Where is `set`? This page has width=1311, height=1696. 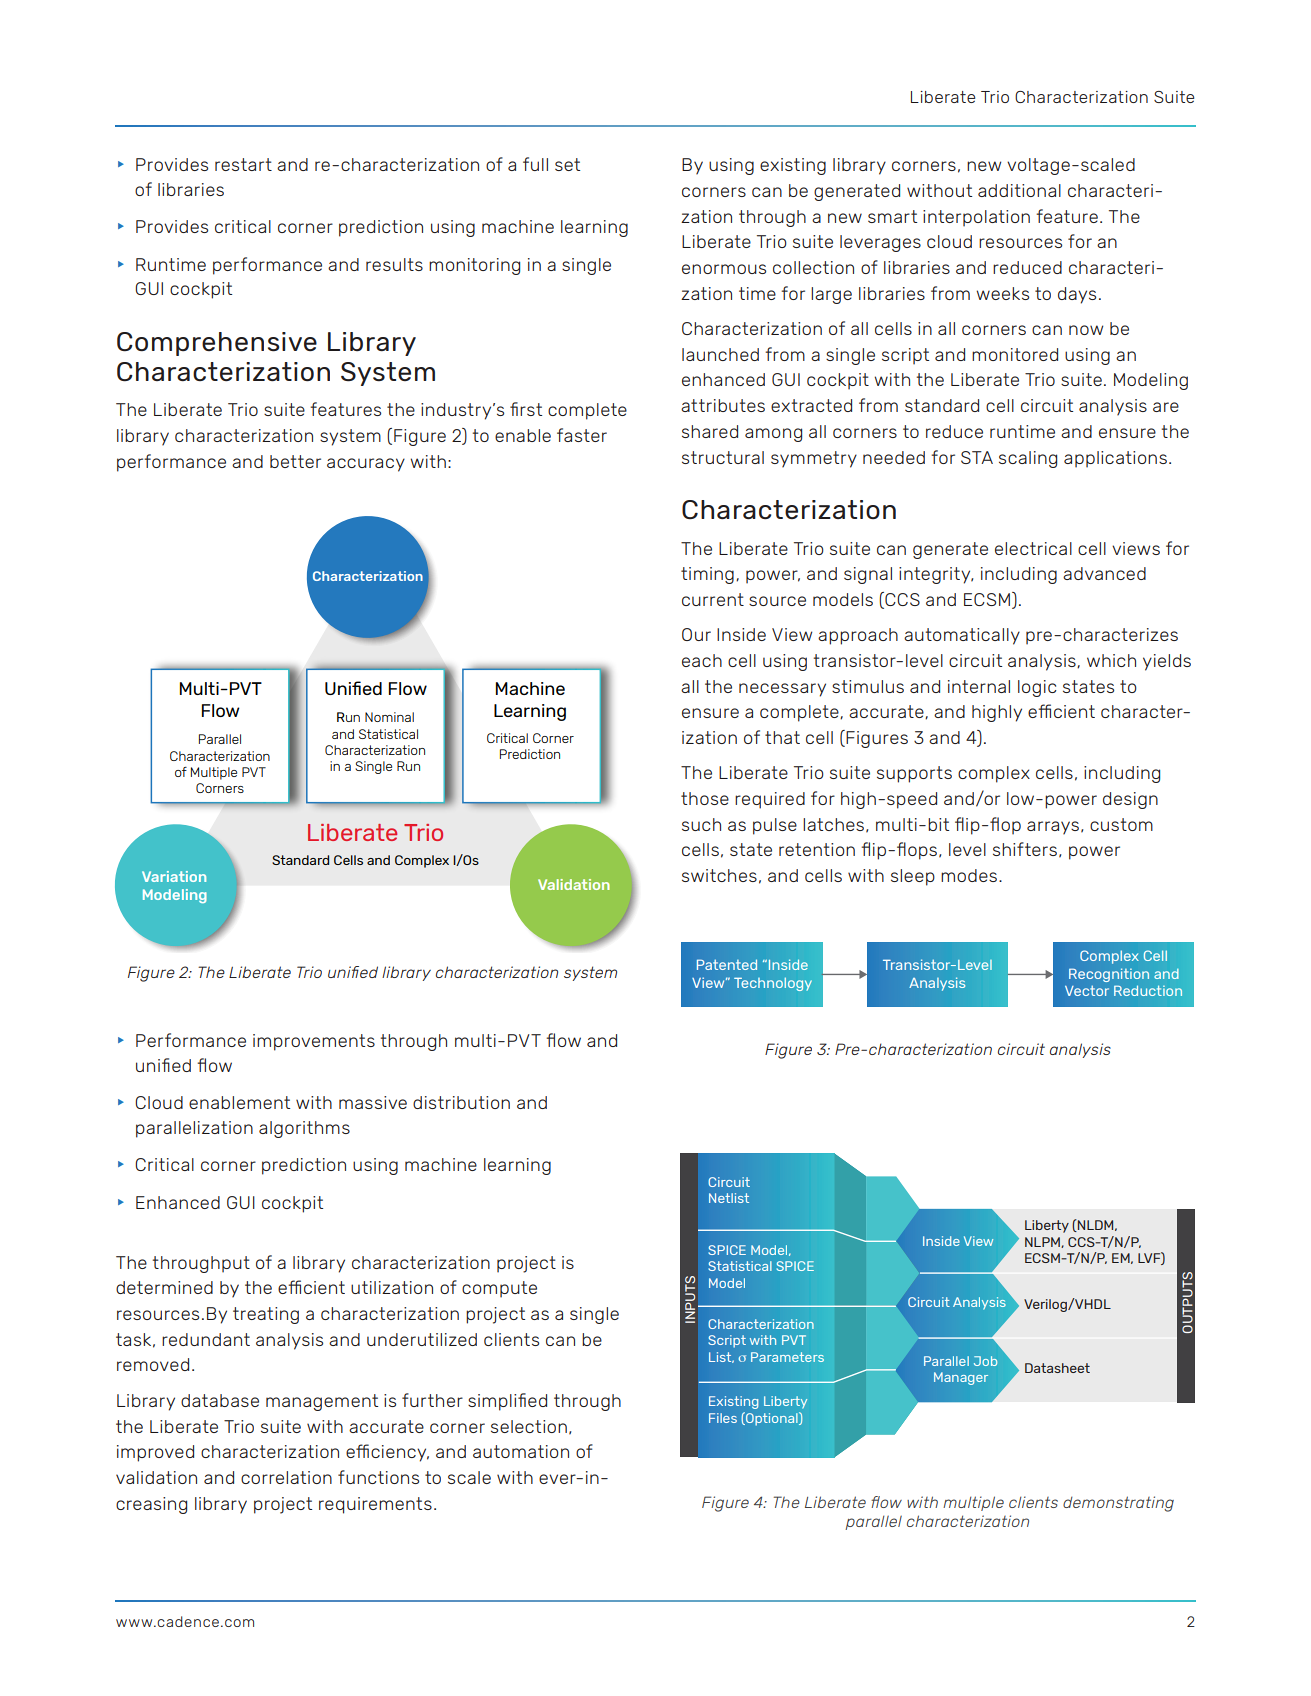
set is located at coordinates (567, 164).
